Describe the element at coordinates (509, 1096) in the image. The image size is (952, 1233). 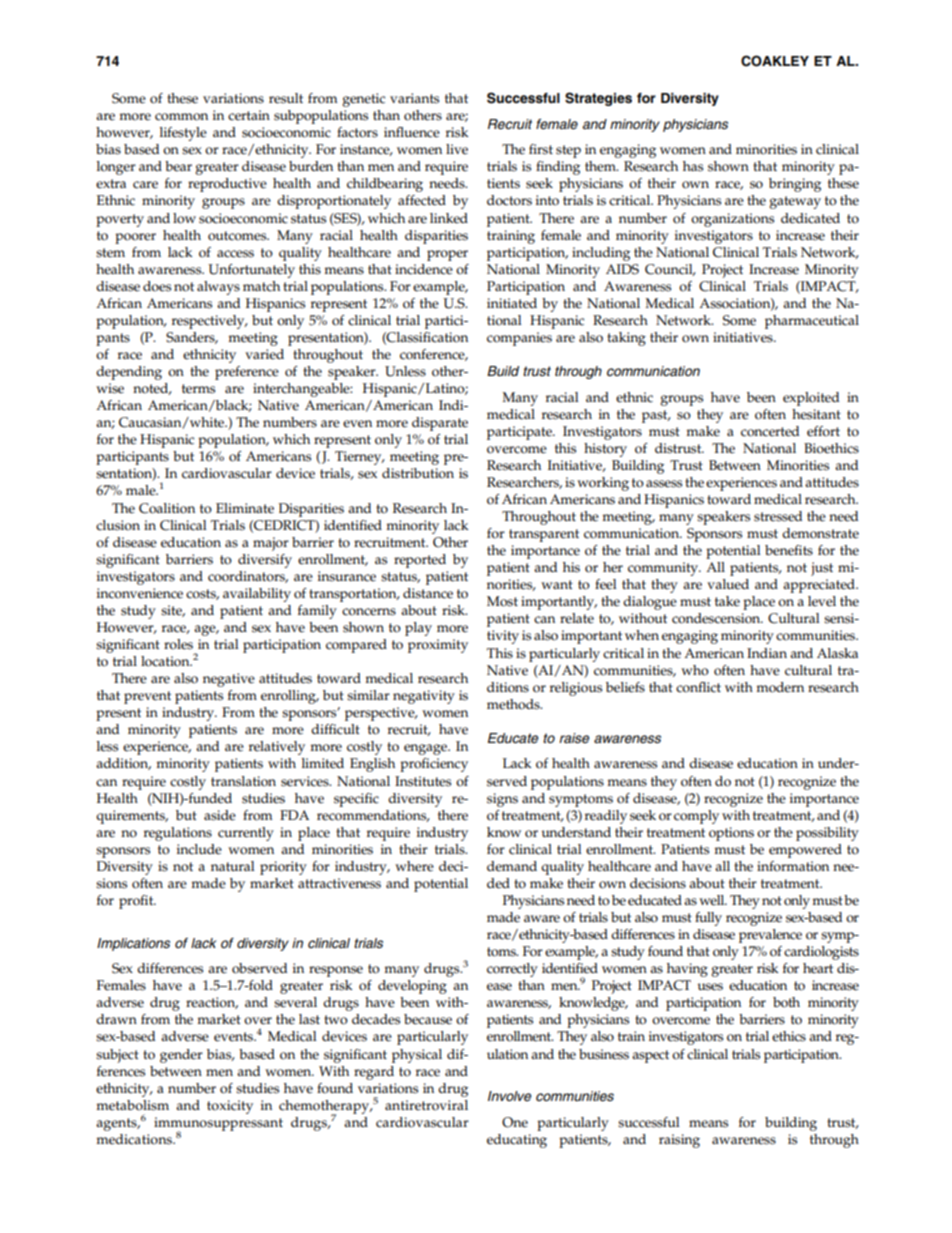
I see `Involve` at that location.
